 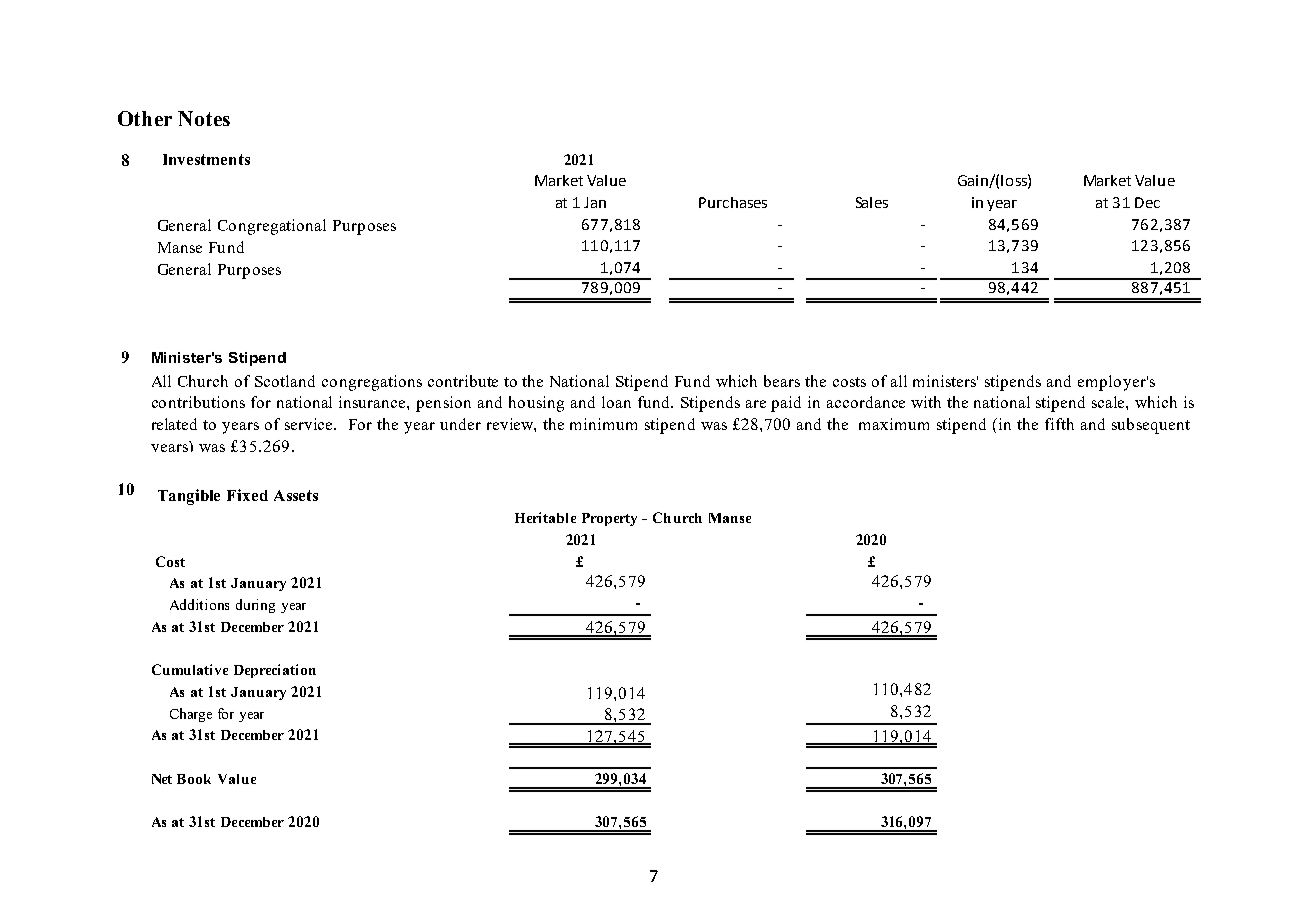 I want to click on fifth, so click(x=1059, y=424).
